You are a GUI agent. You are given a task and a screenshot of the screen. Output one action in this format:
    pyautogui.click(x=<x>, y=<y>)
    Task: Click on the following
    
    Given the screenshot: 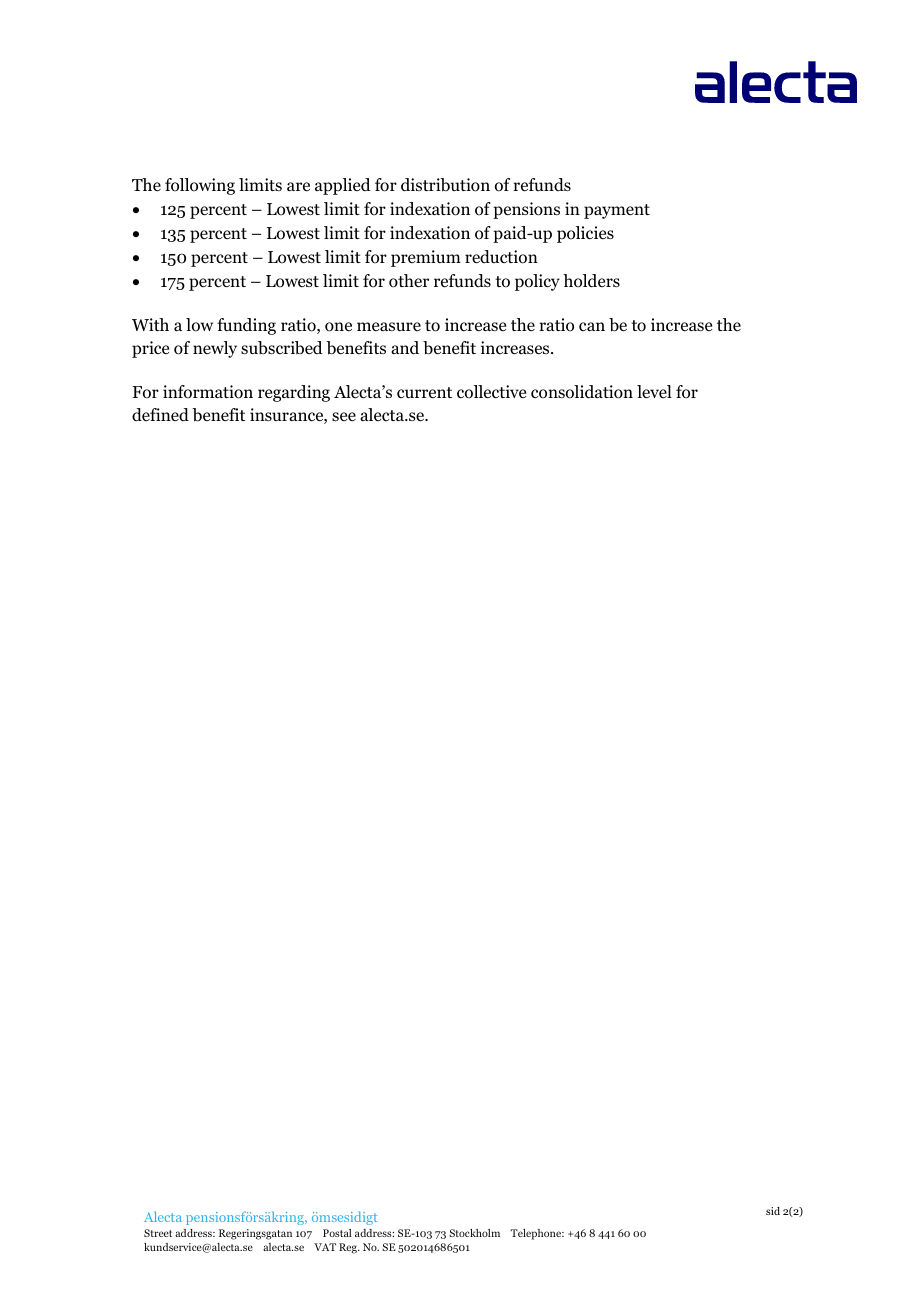 What is the action you would take?
    pyautogui.click(x=200, y=186)
